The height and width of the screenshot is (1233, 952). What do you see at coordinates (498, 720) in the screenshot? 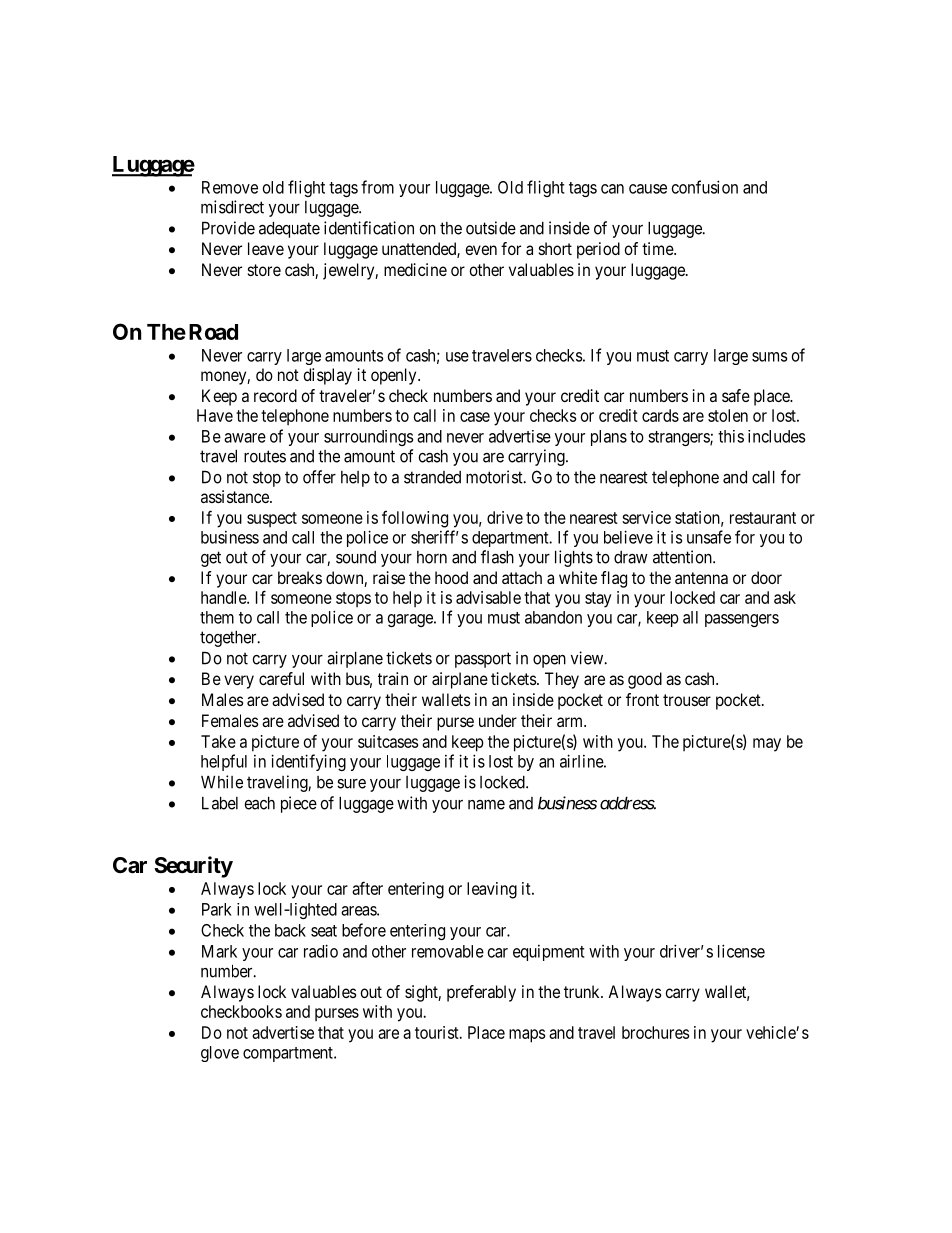
I see `under` at bounding box center [498, 720].
